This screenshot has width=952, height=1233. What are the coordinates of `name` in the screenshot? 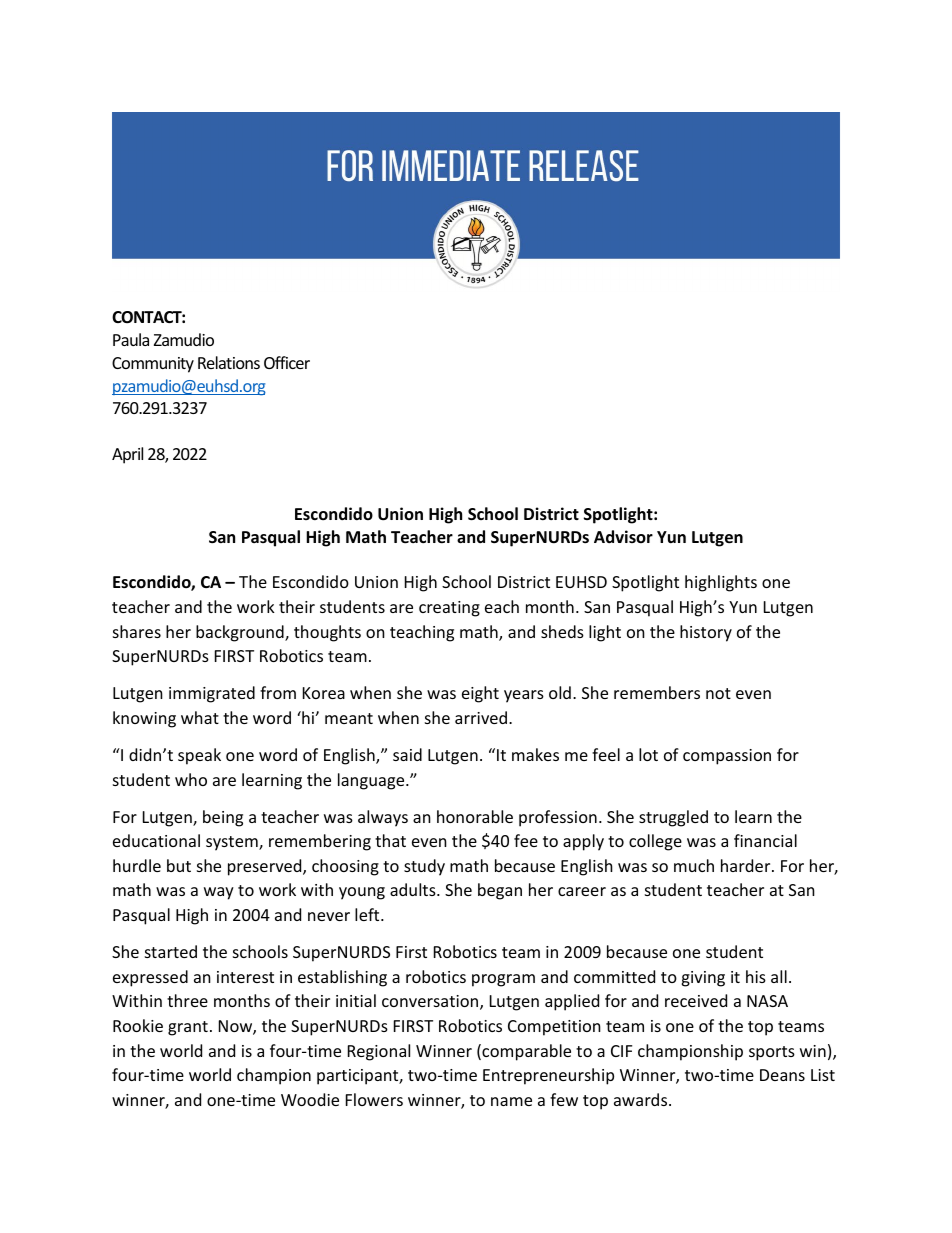 It's located at (511, 1101).
